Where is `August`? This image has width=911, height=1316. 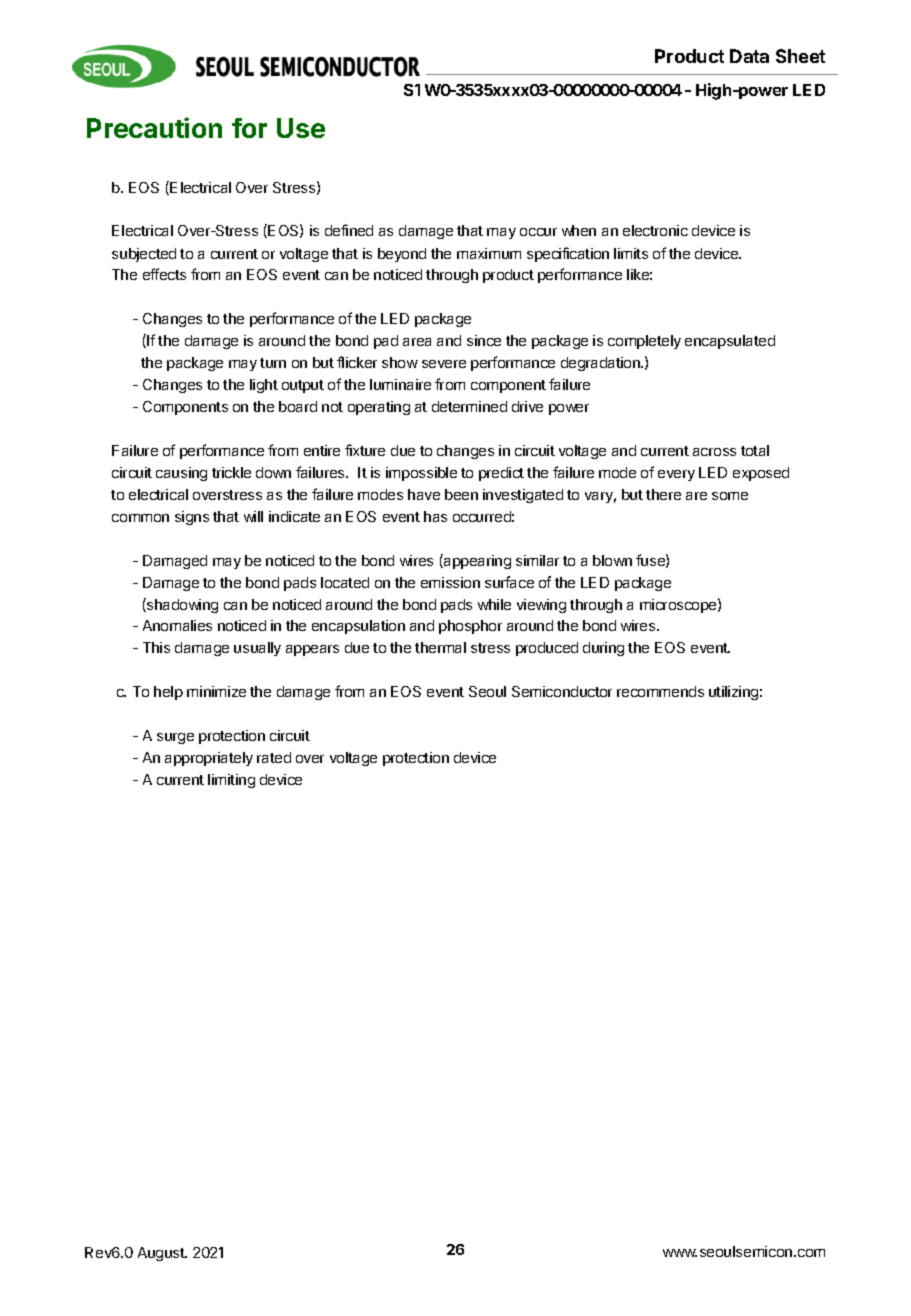
August is located at coordinates (162, 1254).
